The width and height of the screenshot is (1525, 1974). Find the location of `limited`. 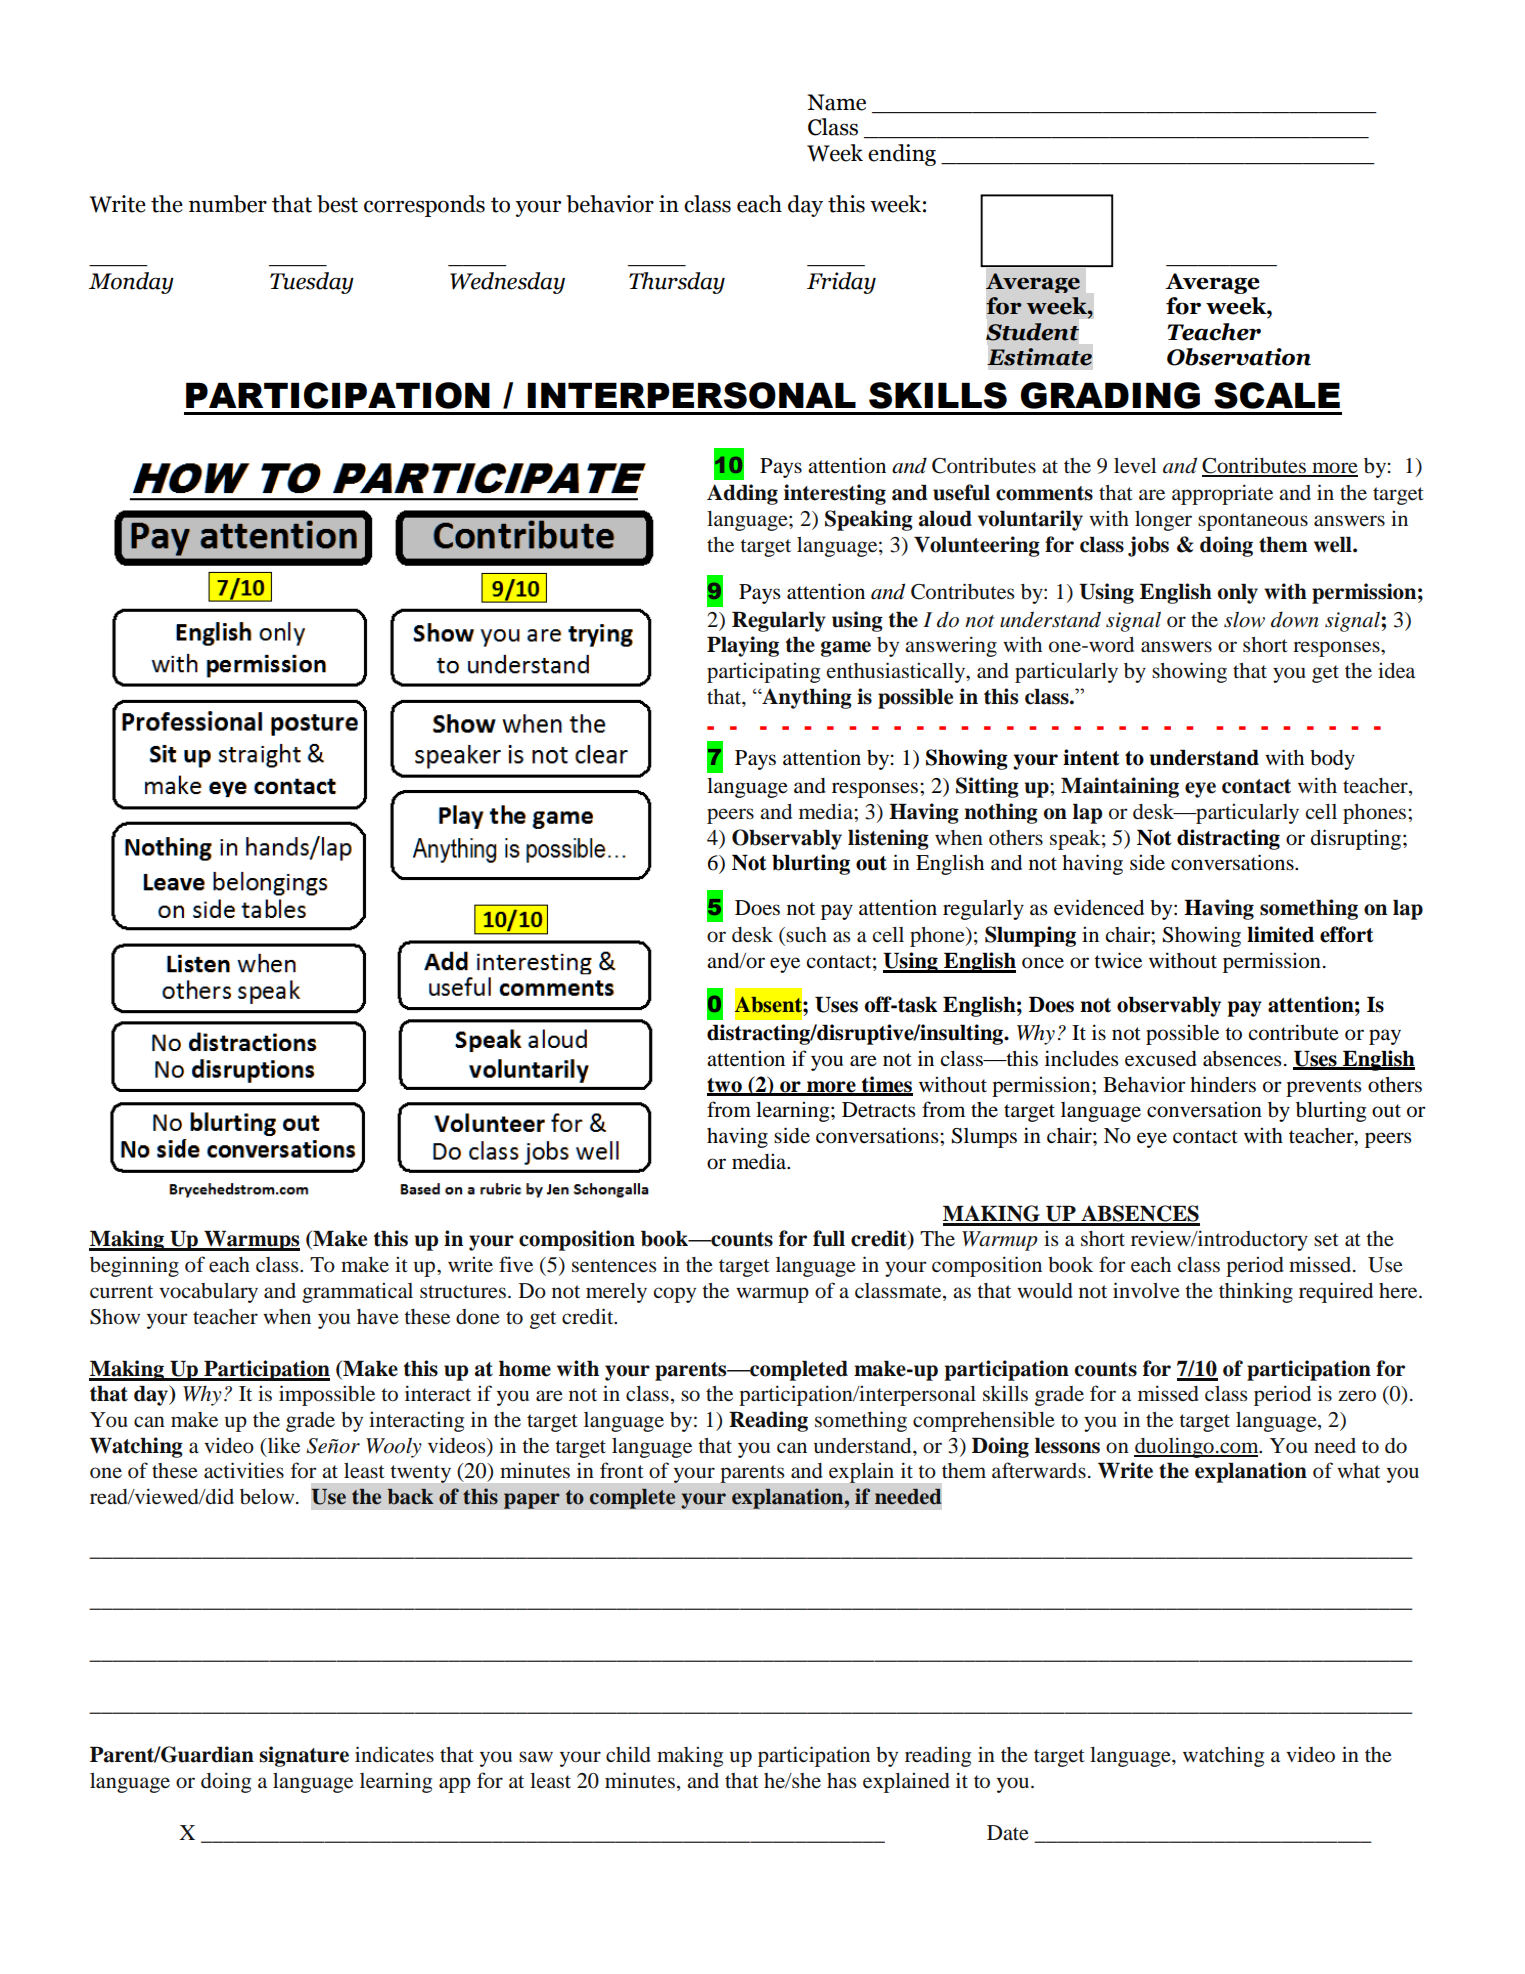

limited is located at coordinates (1280, 934).
